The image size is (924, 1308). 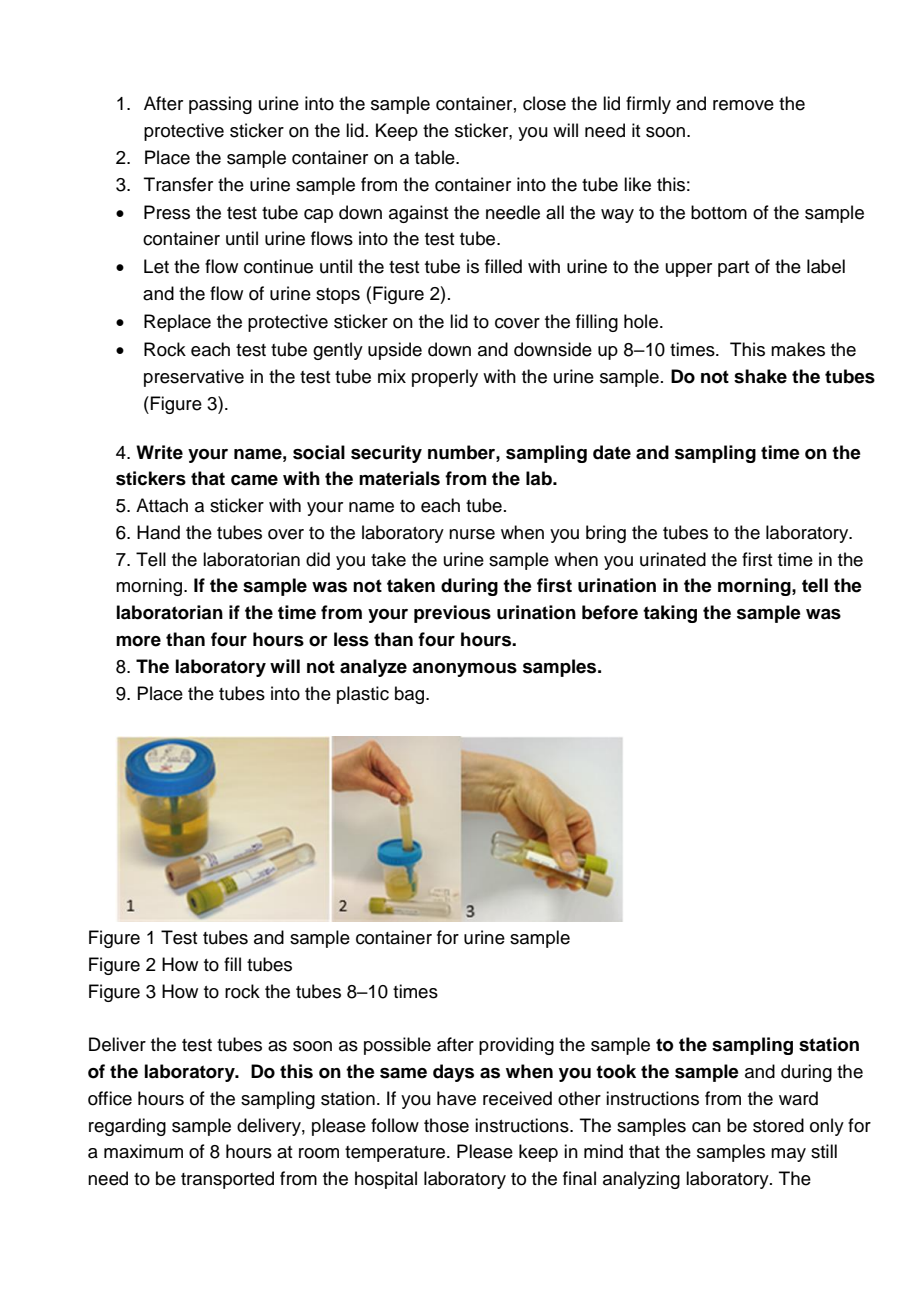 What do you see at coordinates (143, 1151) in the screenshot?
I see `maximum` at bounding box center [143, 1151].
